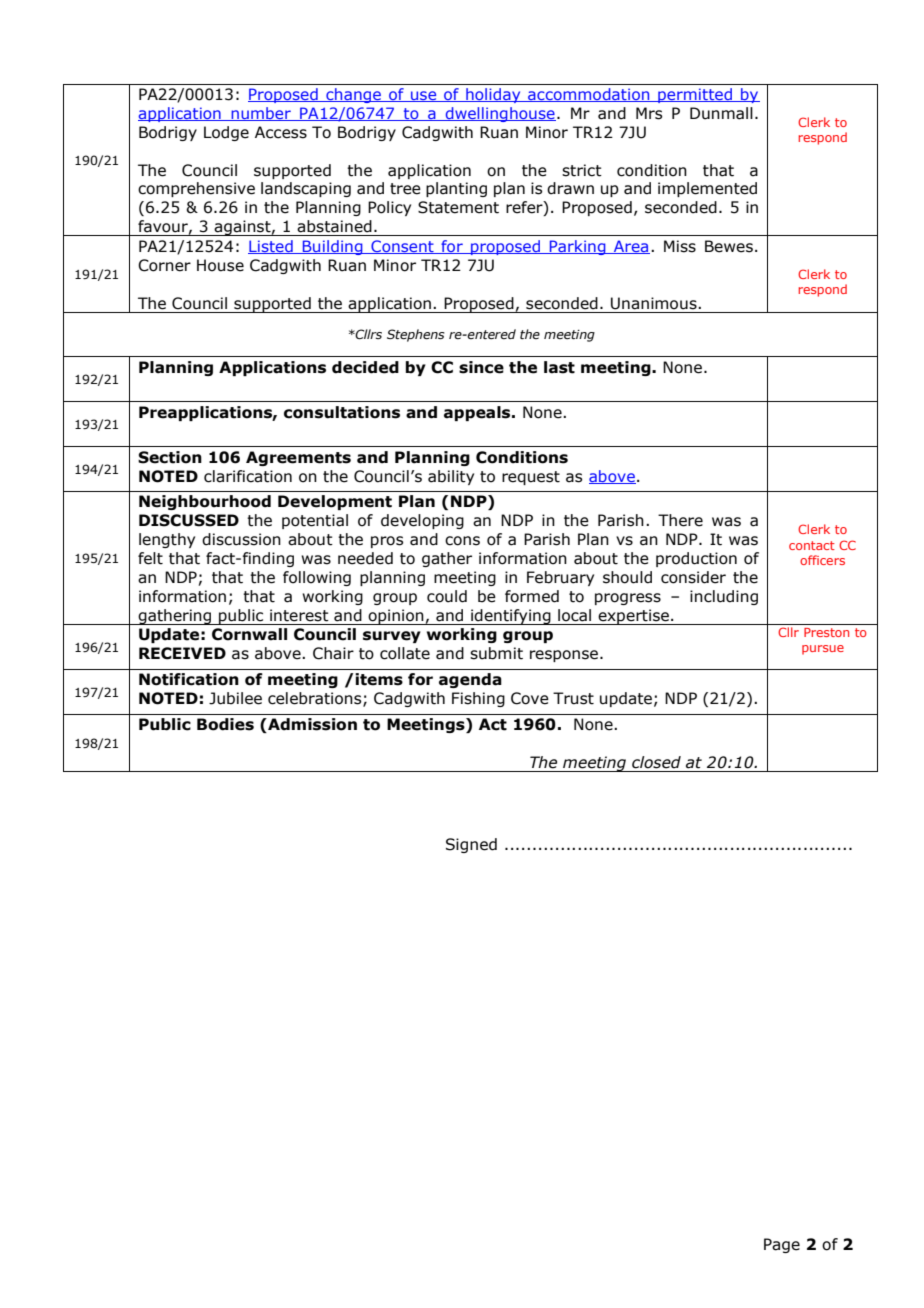 The height and width of the screenshot is (1308, 924). What do you see at coordinates (782, 1245) in the screenshot?
I see `Page` at bounding box center [782, 1245].
